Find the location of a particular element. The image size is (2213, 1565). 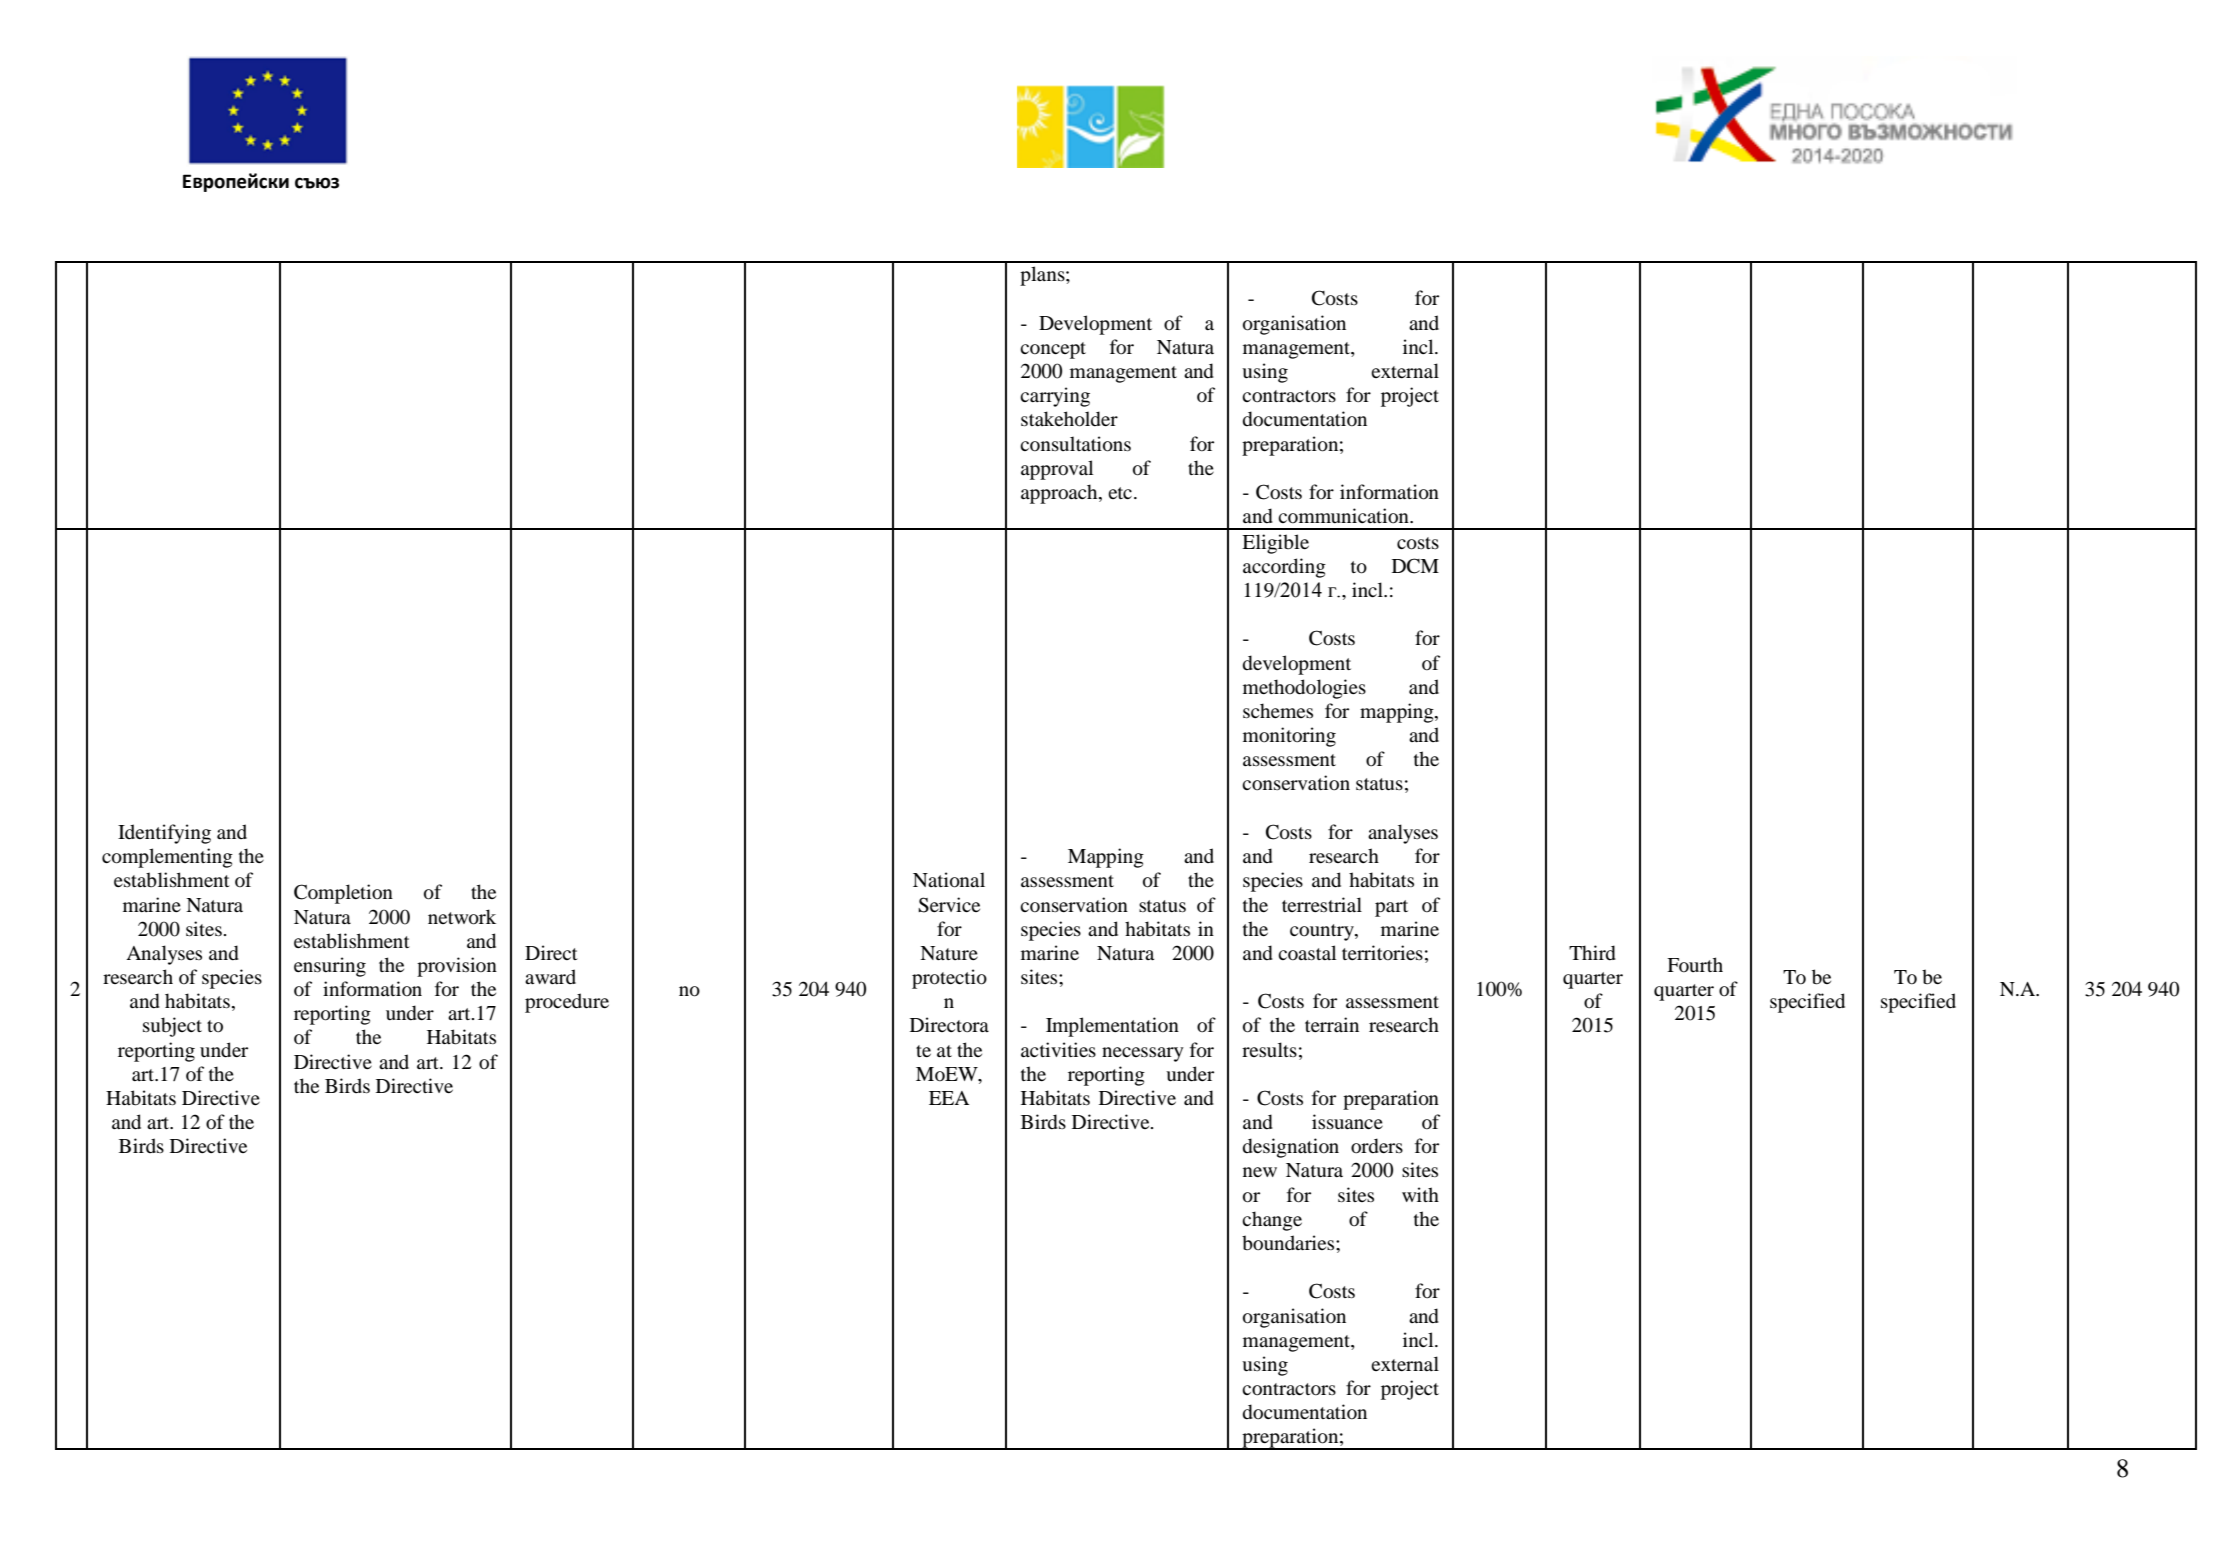

monitoring is located at coordinates (1289, 737).
